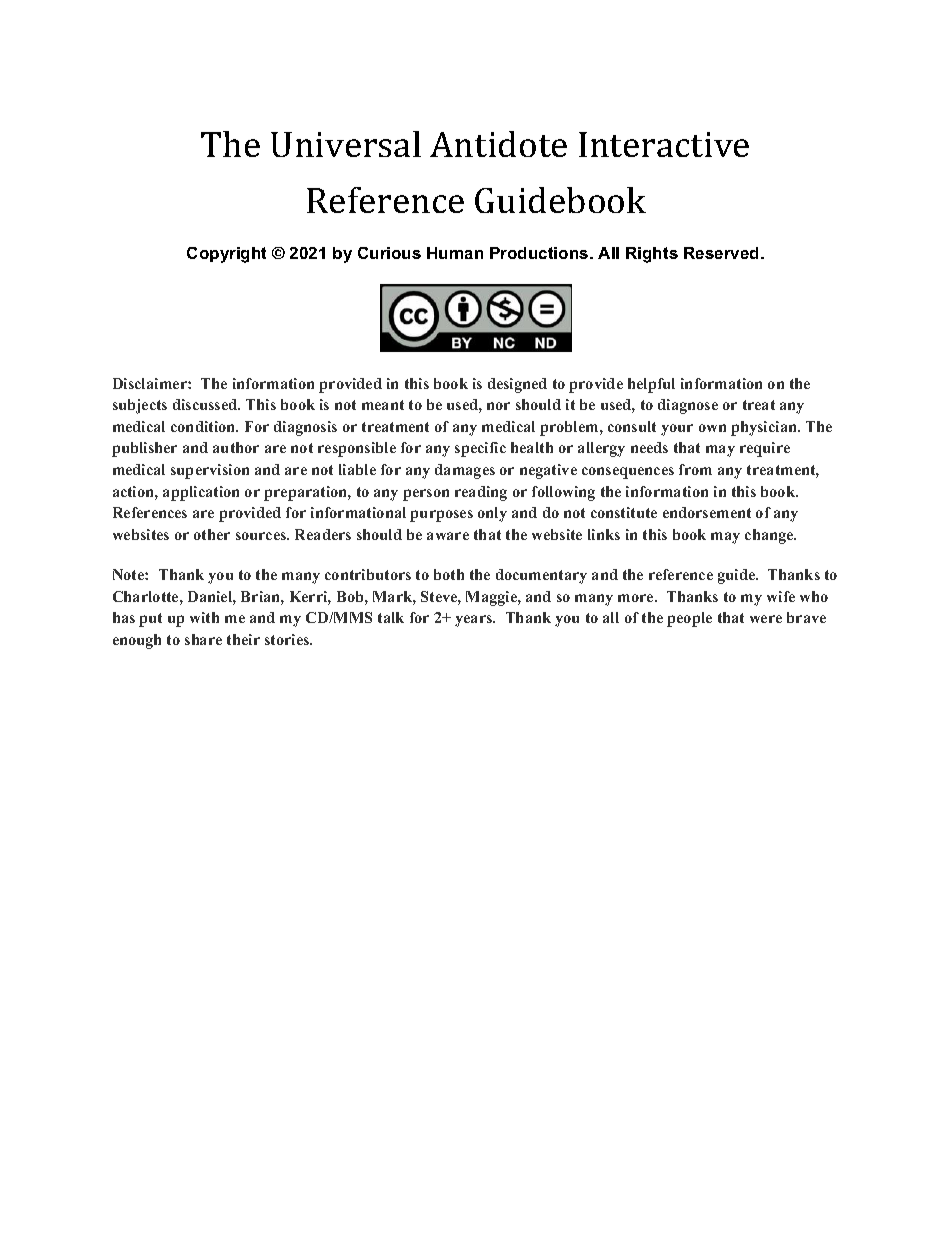 The image size is (952, 1233). Describe the element at coordinates (723, 253) in the document. I see `Reserved` at that location.
